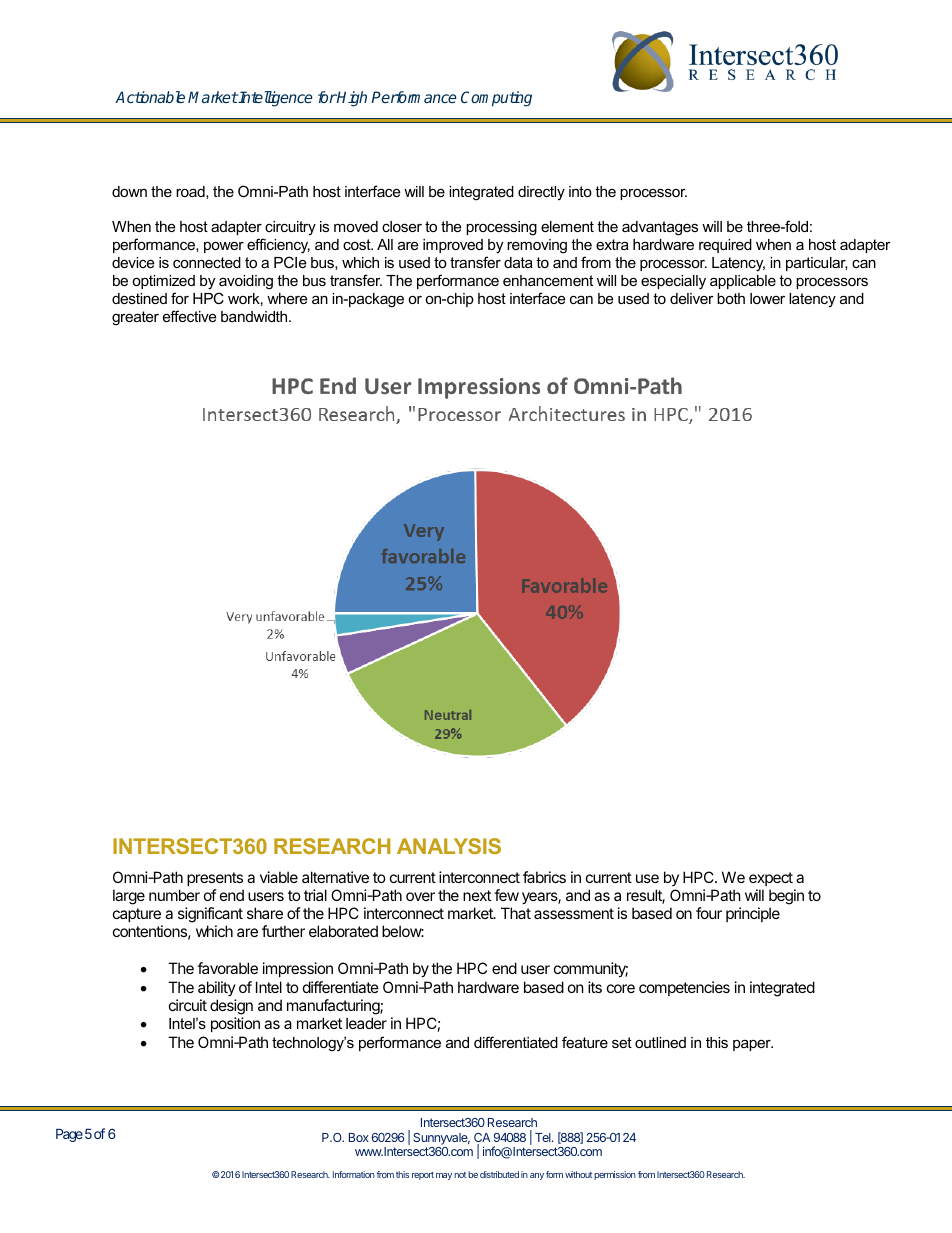  What do you see at coordinates (135, 318) in the screenshot?
I see `greater` at bounding box center [135, 318].
